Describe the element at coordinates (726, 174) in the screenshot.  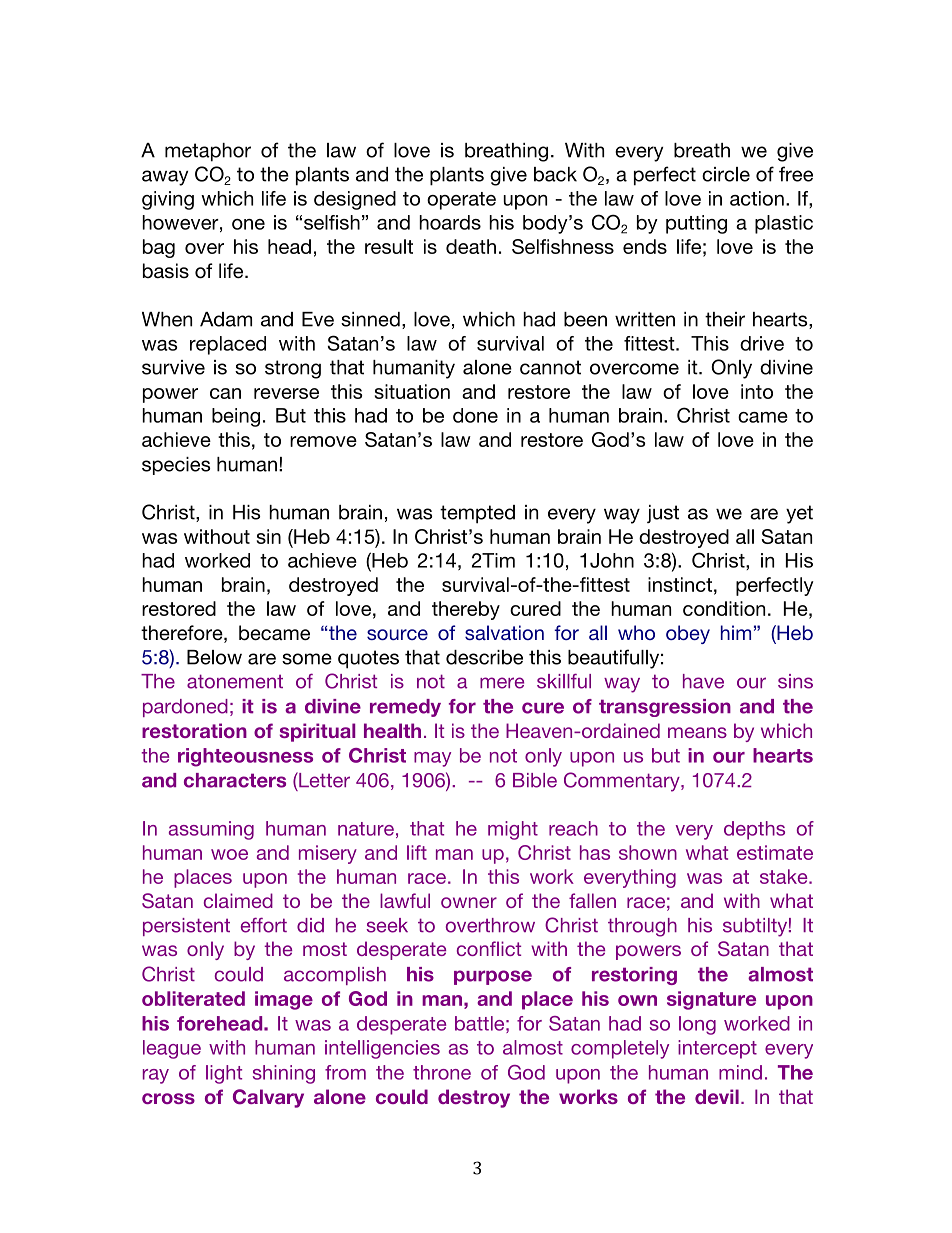
I see `circle` at that location.
